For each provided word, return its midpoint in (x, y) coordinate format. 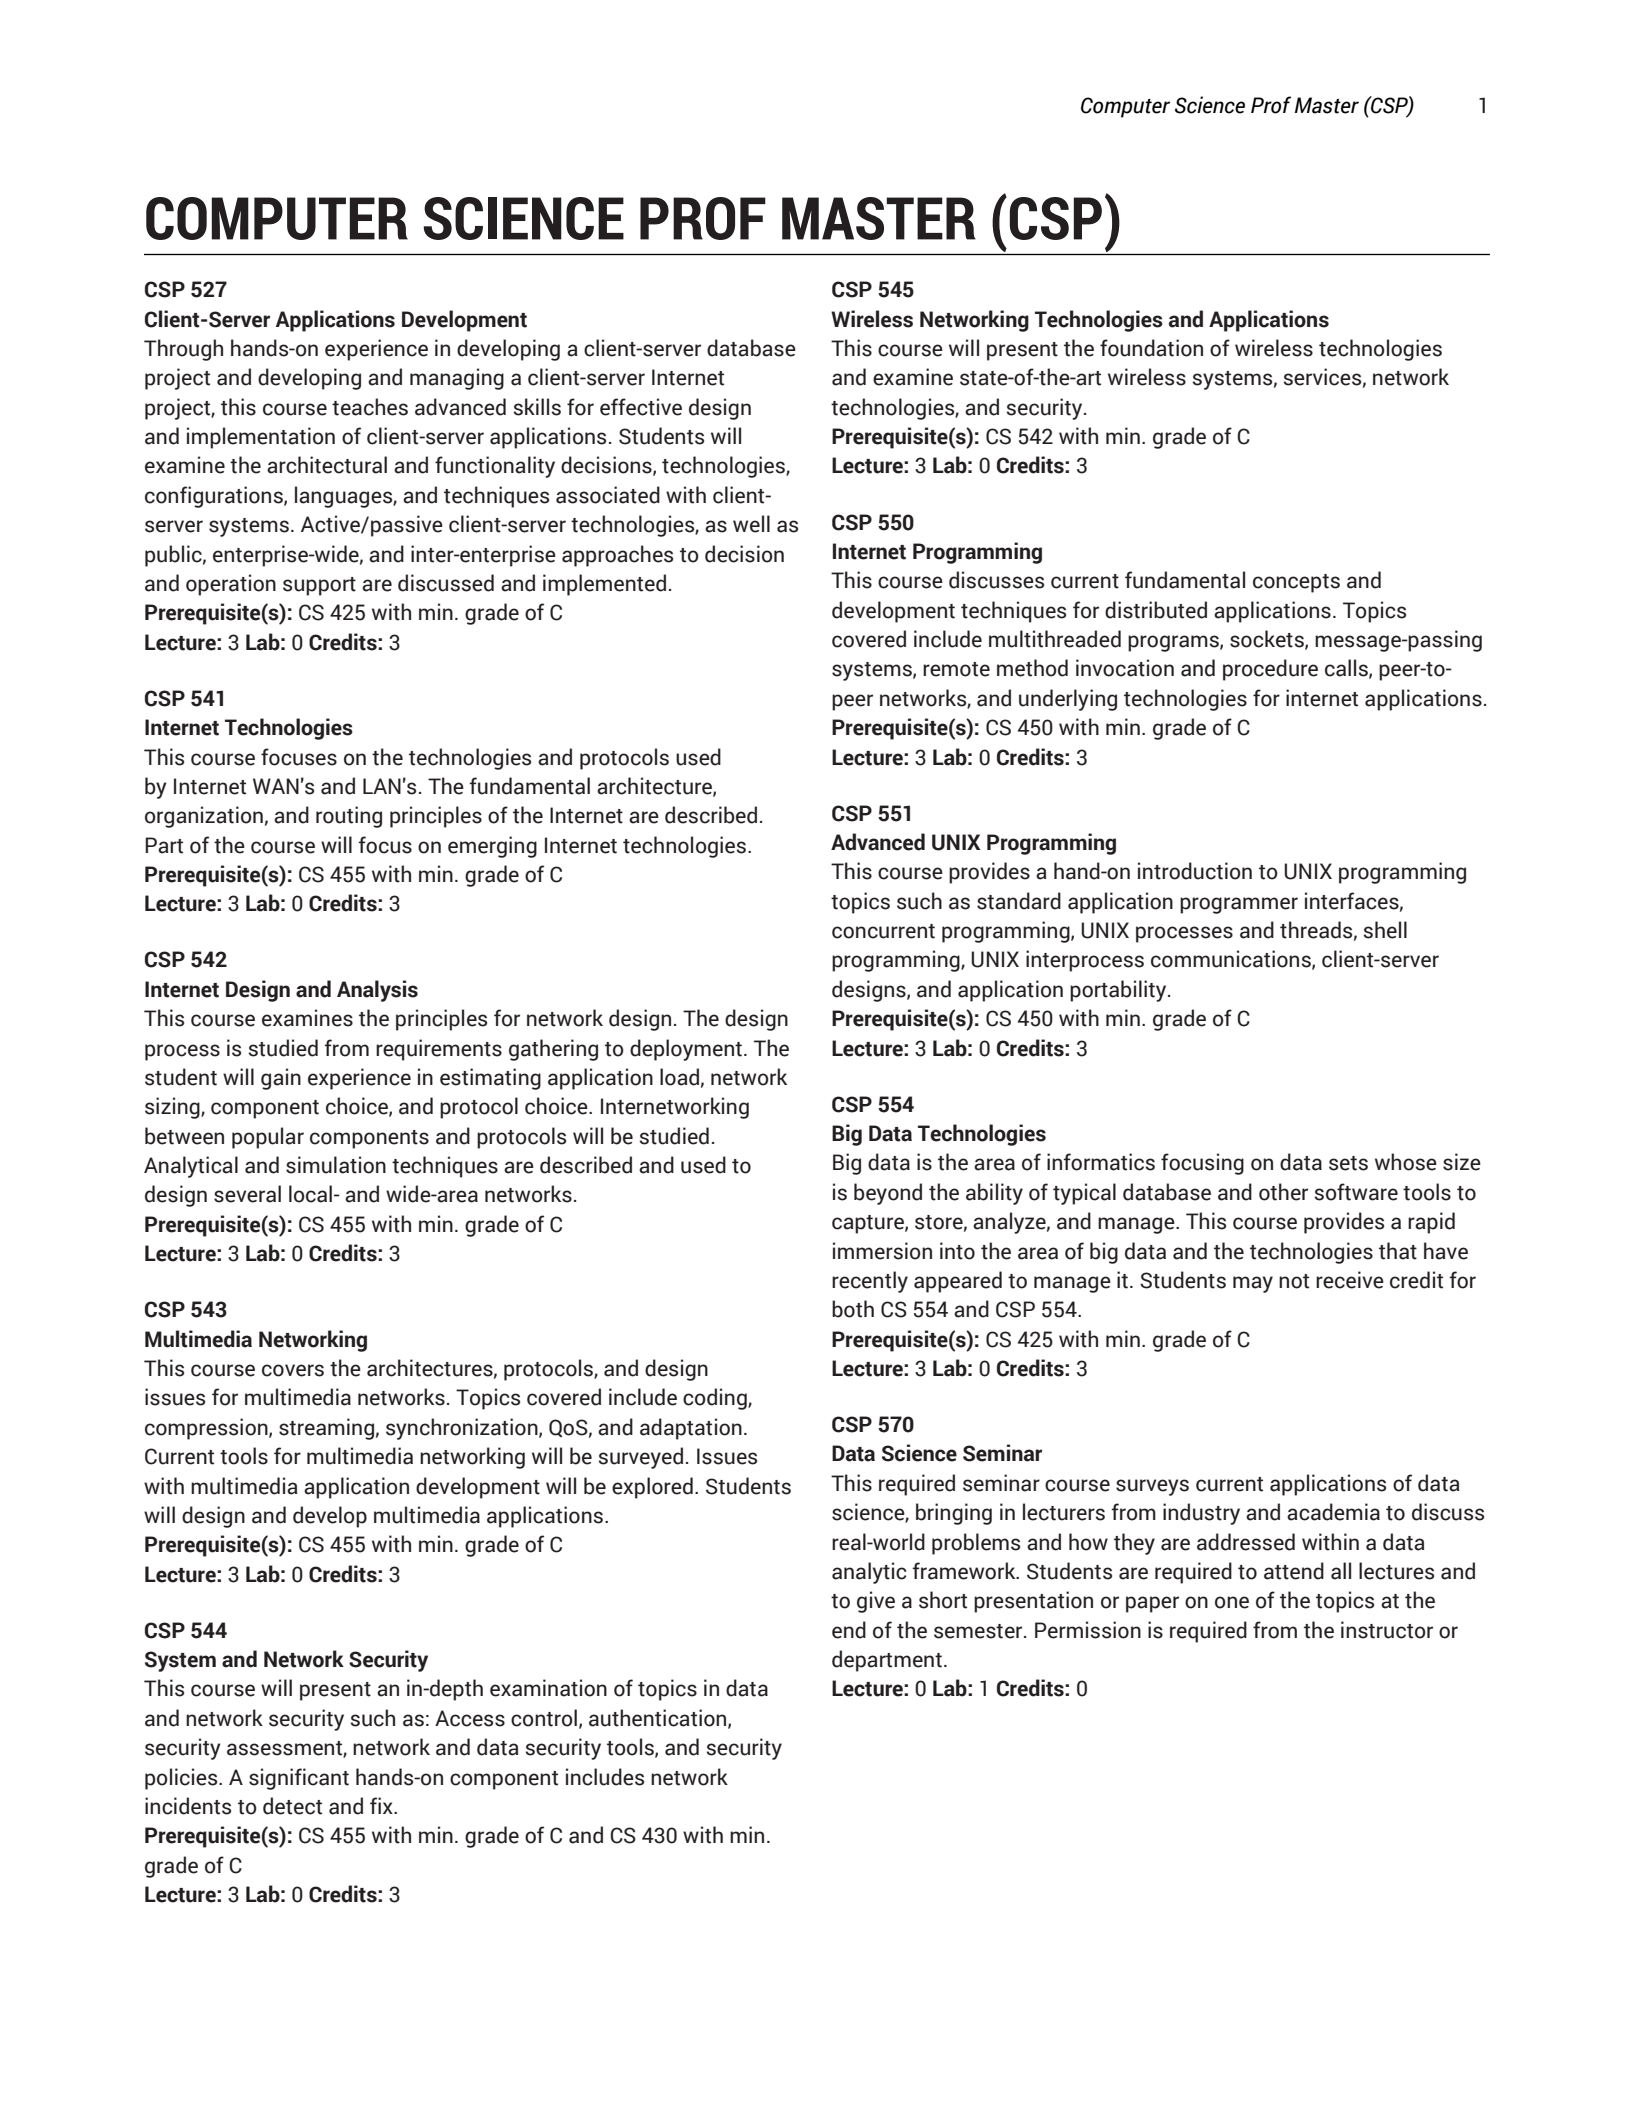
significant (299, 1779)
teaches (370, 407)
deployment (686, 1050)
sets (1348, 1163)
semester (979, 1631)
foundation (1151, 348)
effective (641, 407)
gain (281, 1079)
